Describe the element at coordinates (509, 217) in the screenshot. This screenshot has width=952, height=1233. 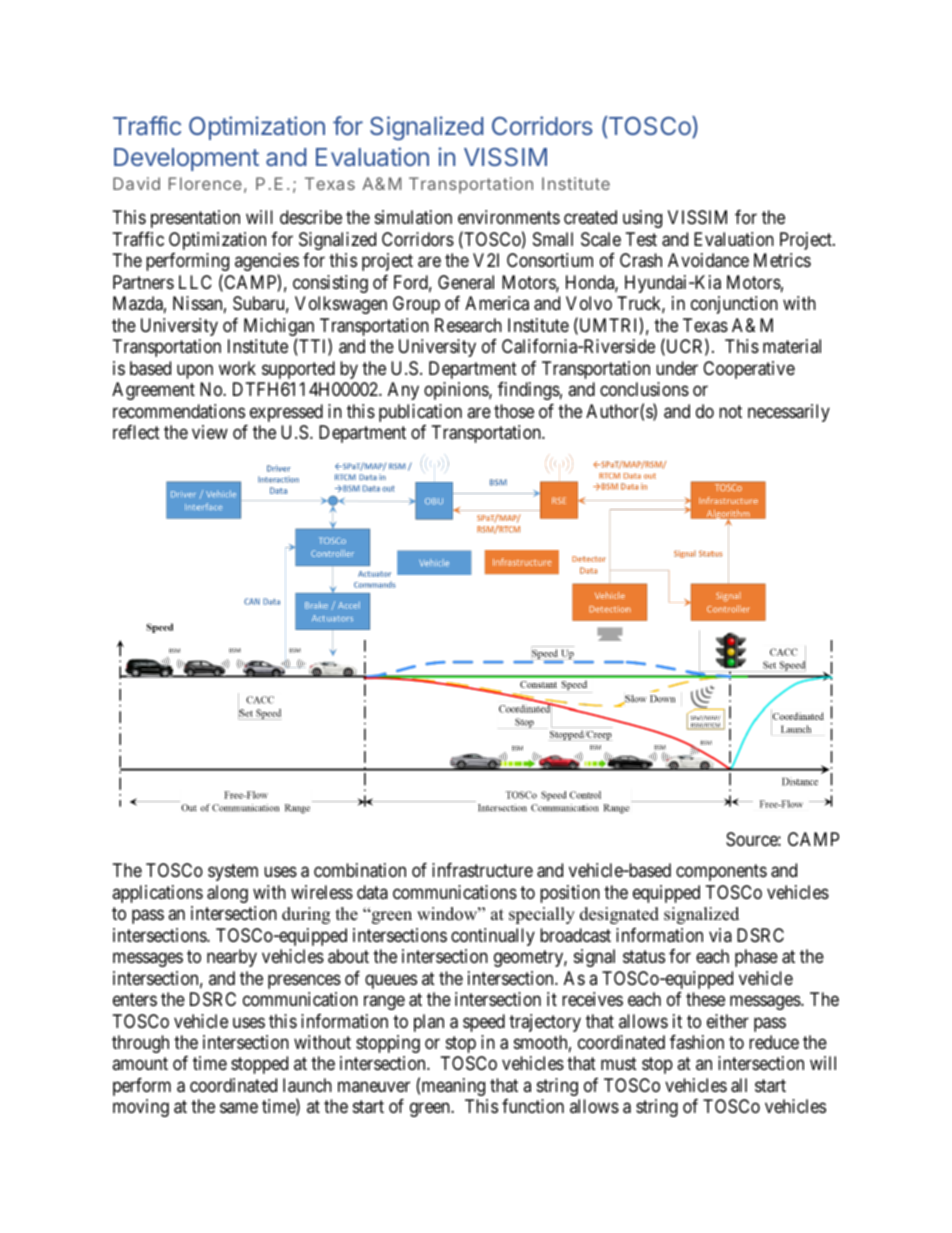
I see `environments` at that location.
